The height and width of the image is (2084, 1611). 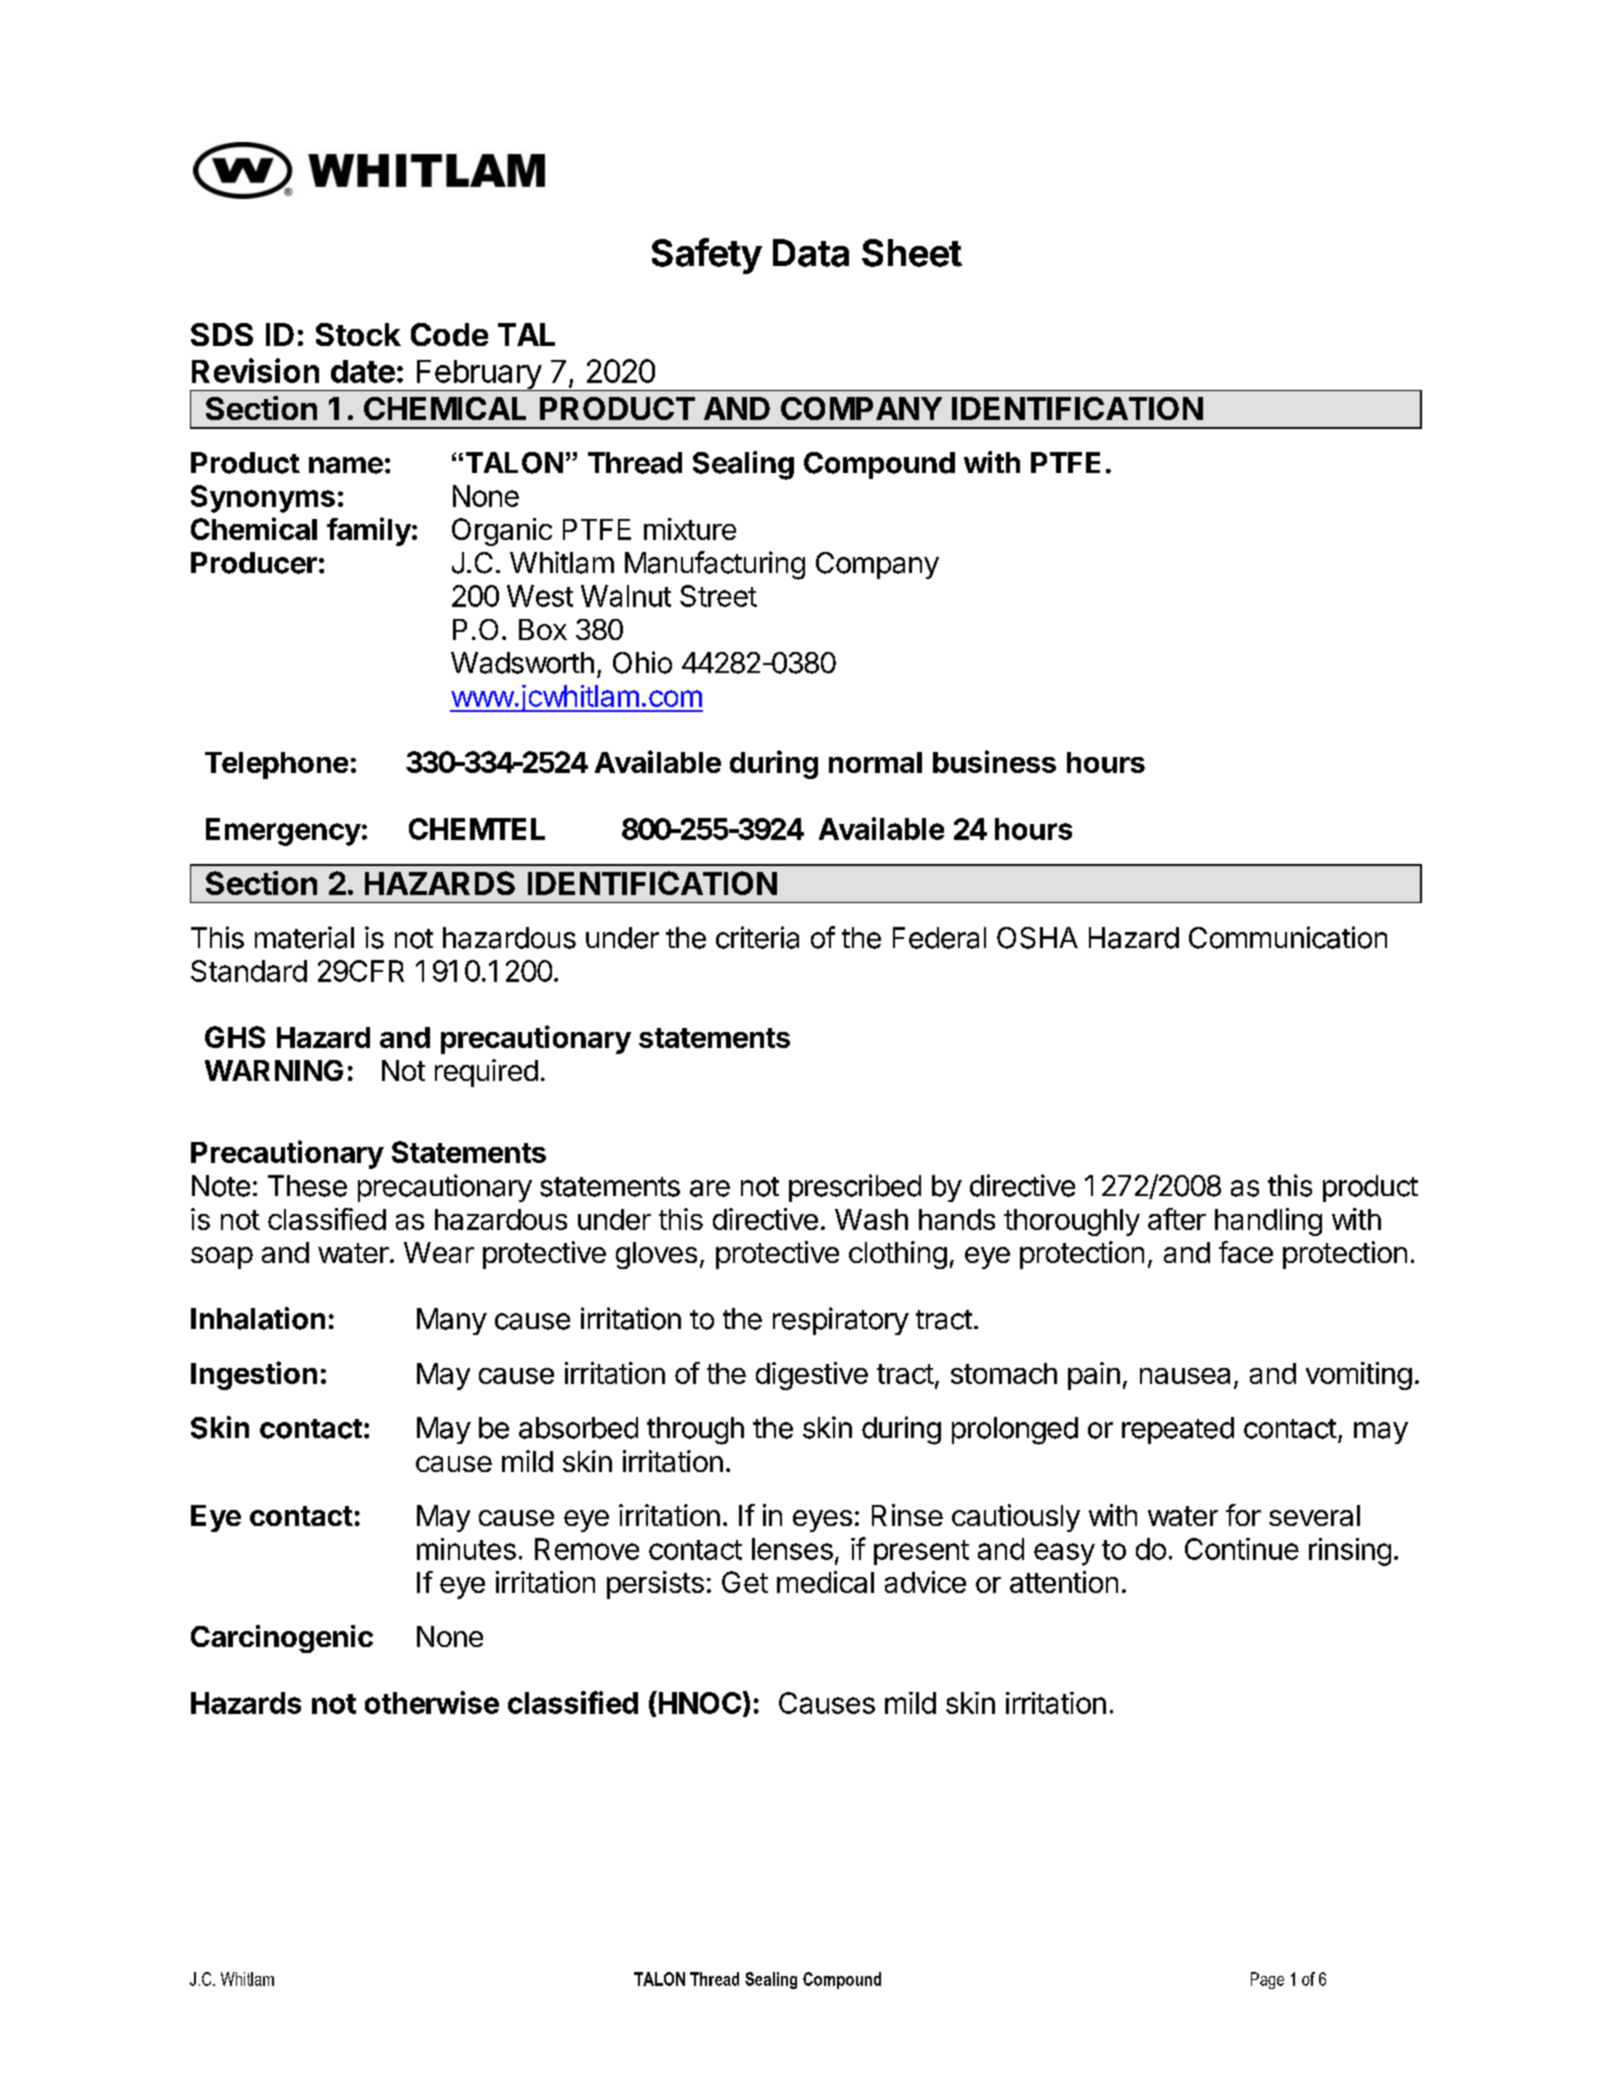 What do you see at coordinates (358, 334) in the image?
I see `Stock` at bounding box center [358, 334].
